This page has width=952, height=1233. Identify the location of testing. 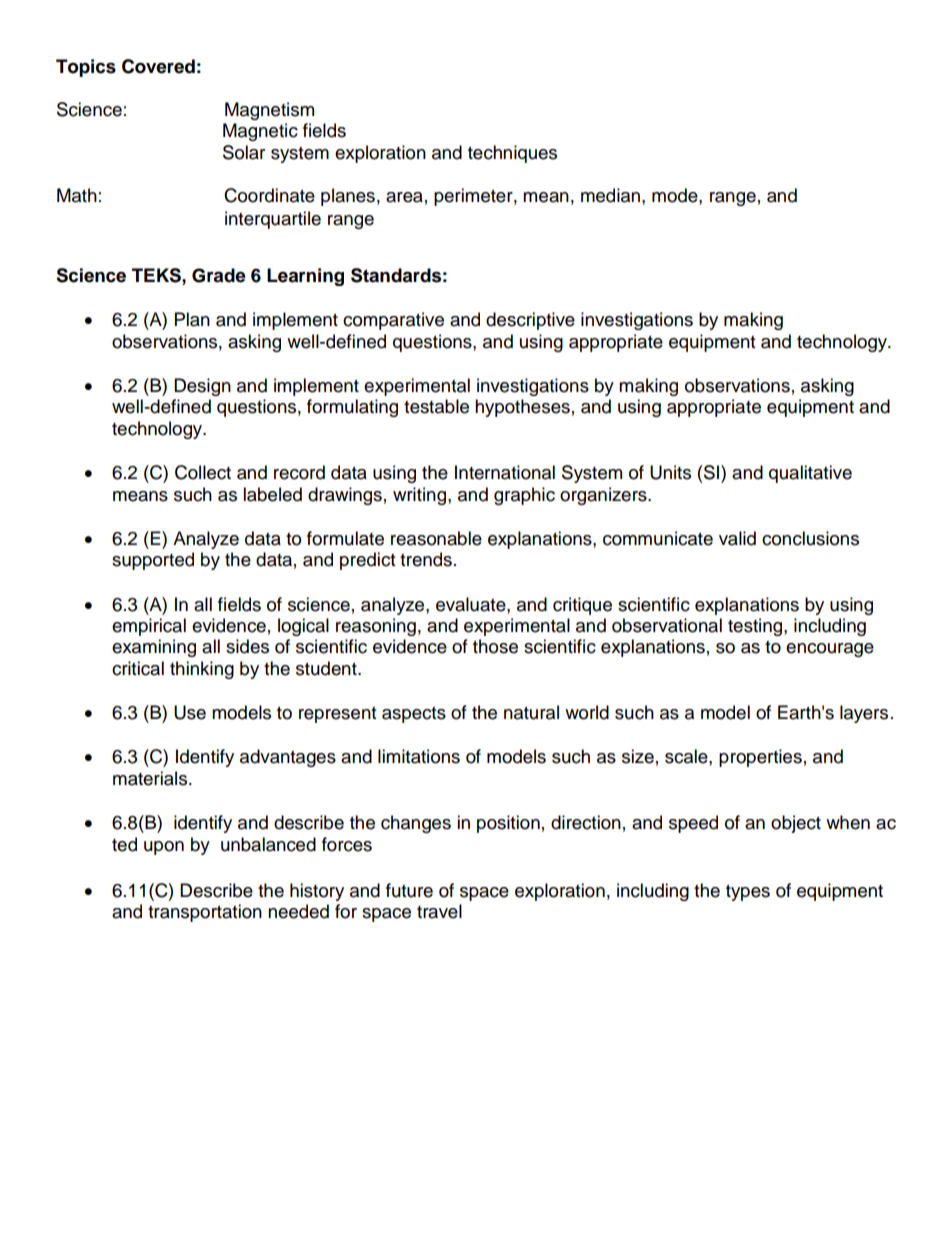
(756, 627).
